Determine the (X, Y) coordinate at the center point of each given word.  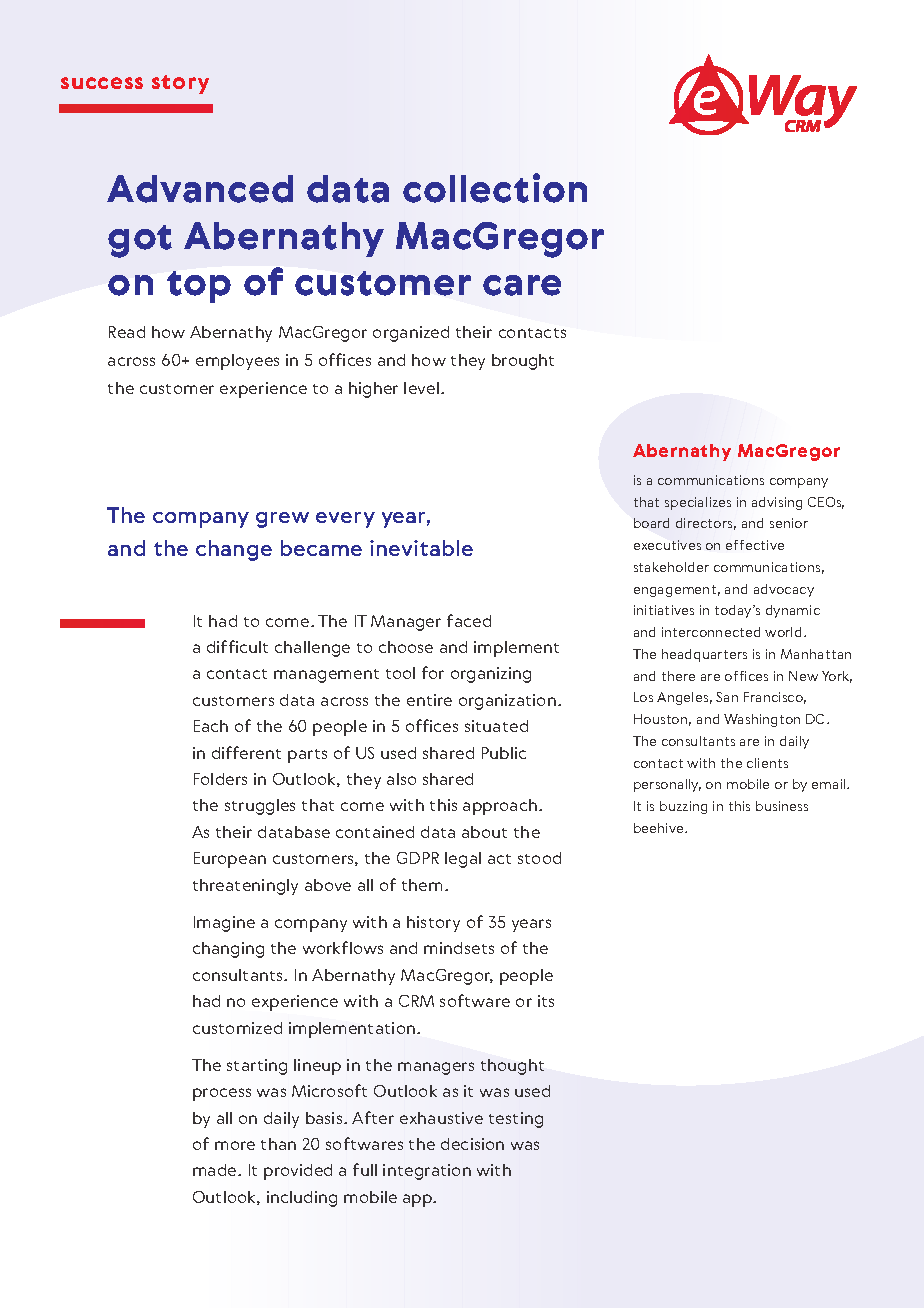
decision (472, 1144)
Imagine (224, 924)
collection (495, 188)
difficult (237, 646)
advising (777, 503)
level (423, 388)
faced (469, 620)
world (783, 632)
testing (516, 1120)
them (422, 885)
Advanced (200, 189)
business (782, 806)
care (522, 285)
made (216, 1170)
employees (237, 362)
